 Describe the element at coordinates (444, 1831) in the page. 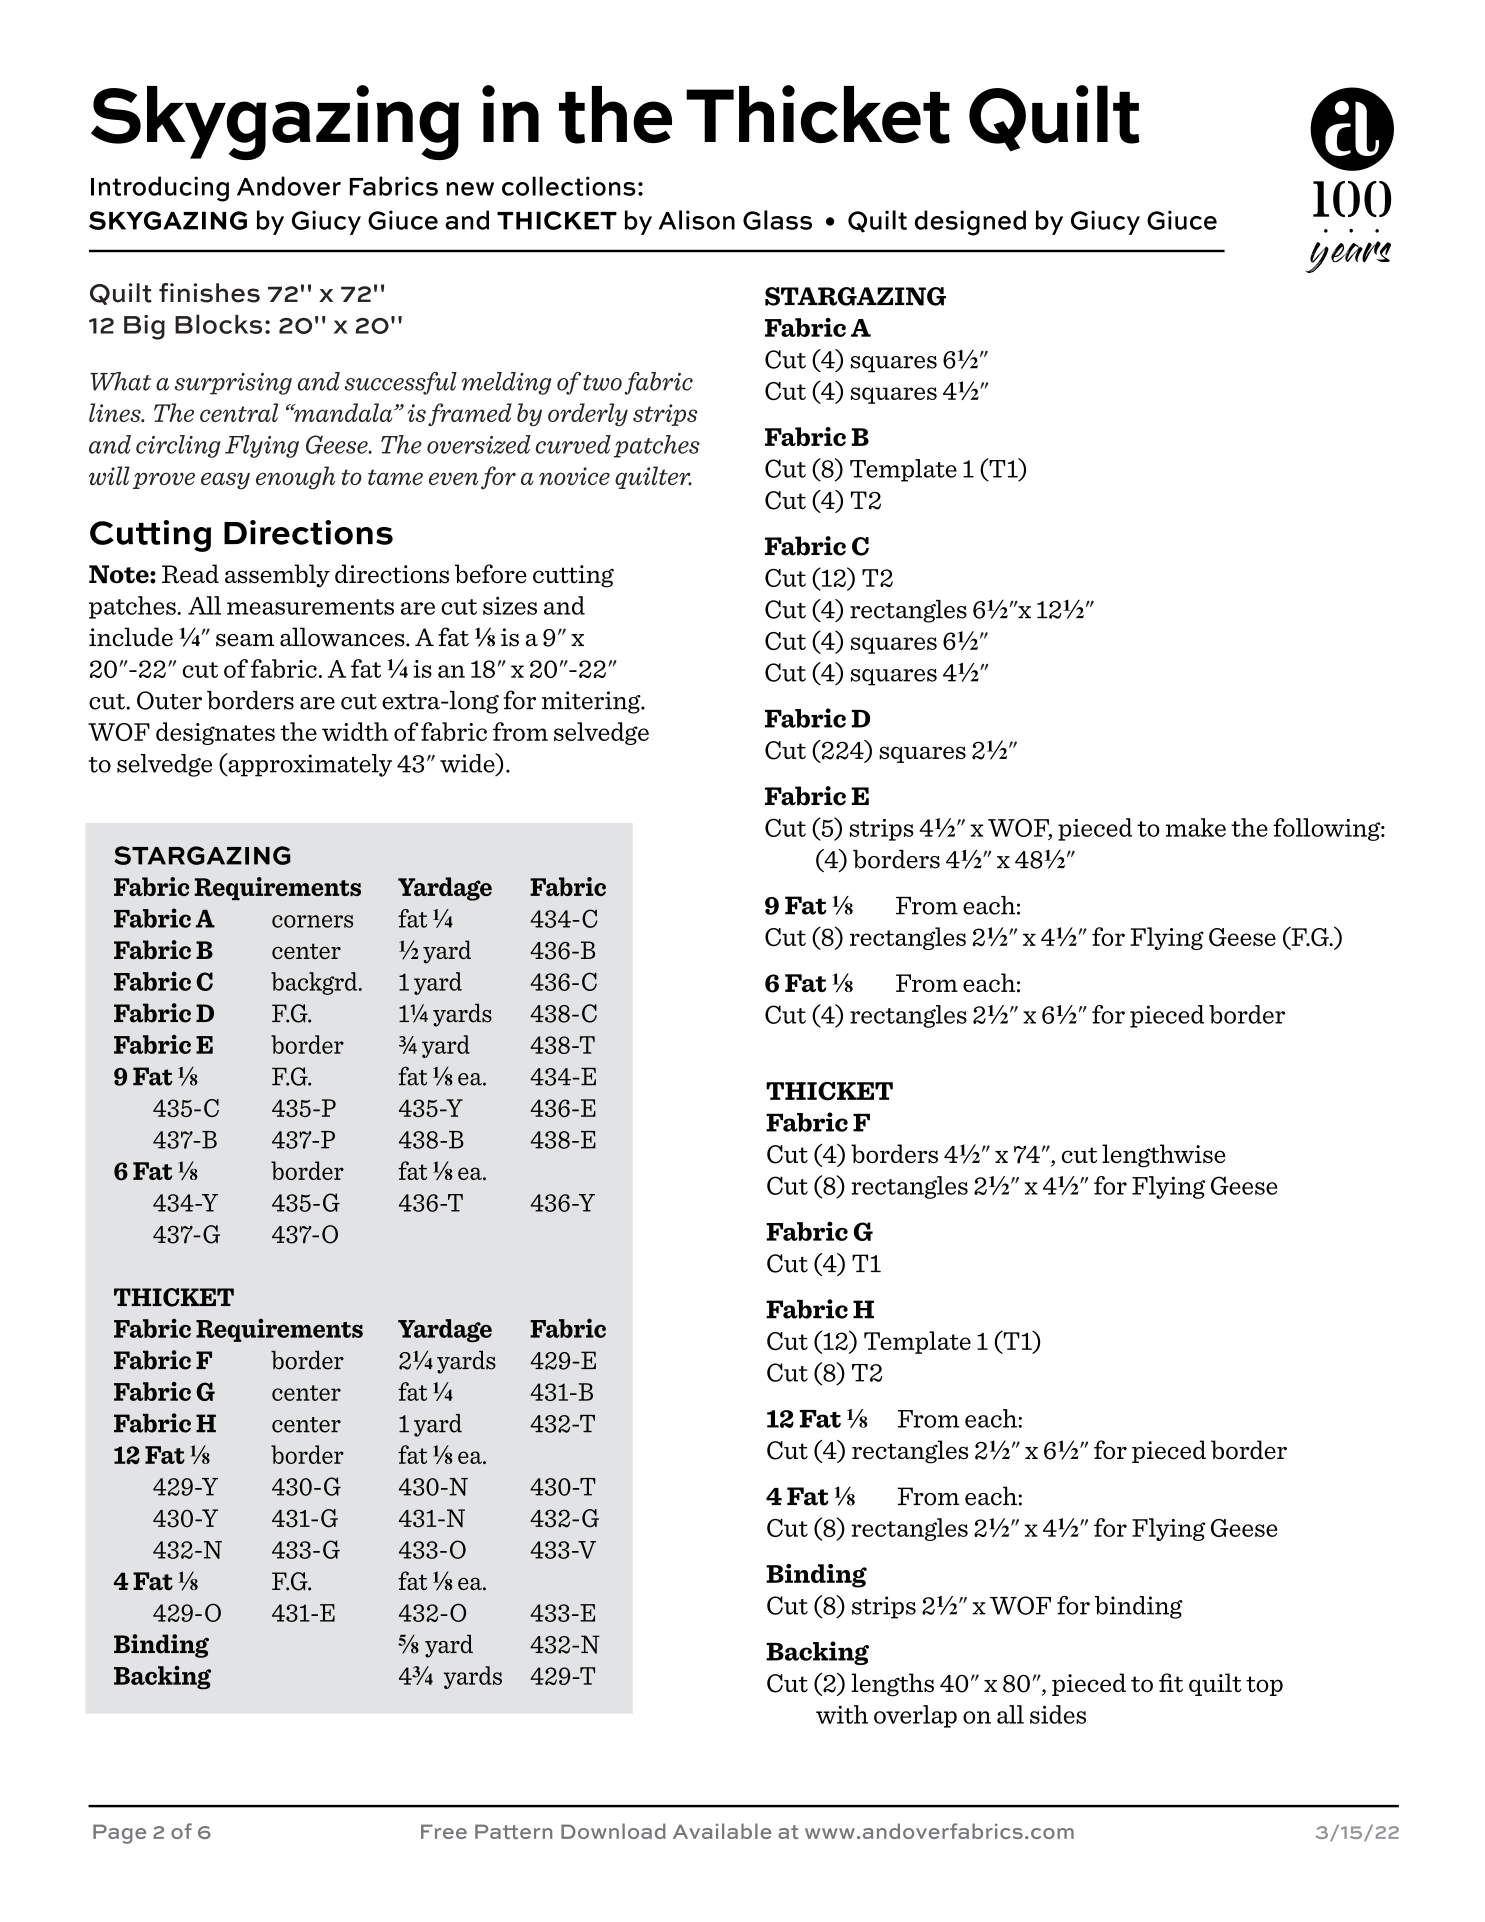

I see `Free` at that location.
